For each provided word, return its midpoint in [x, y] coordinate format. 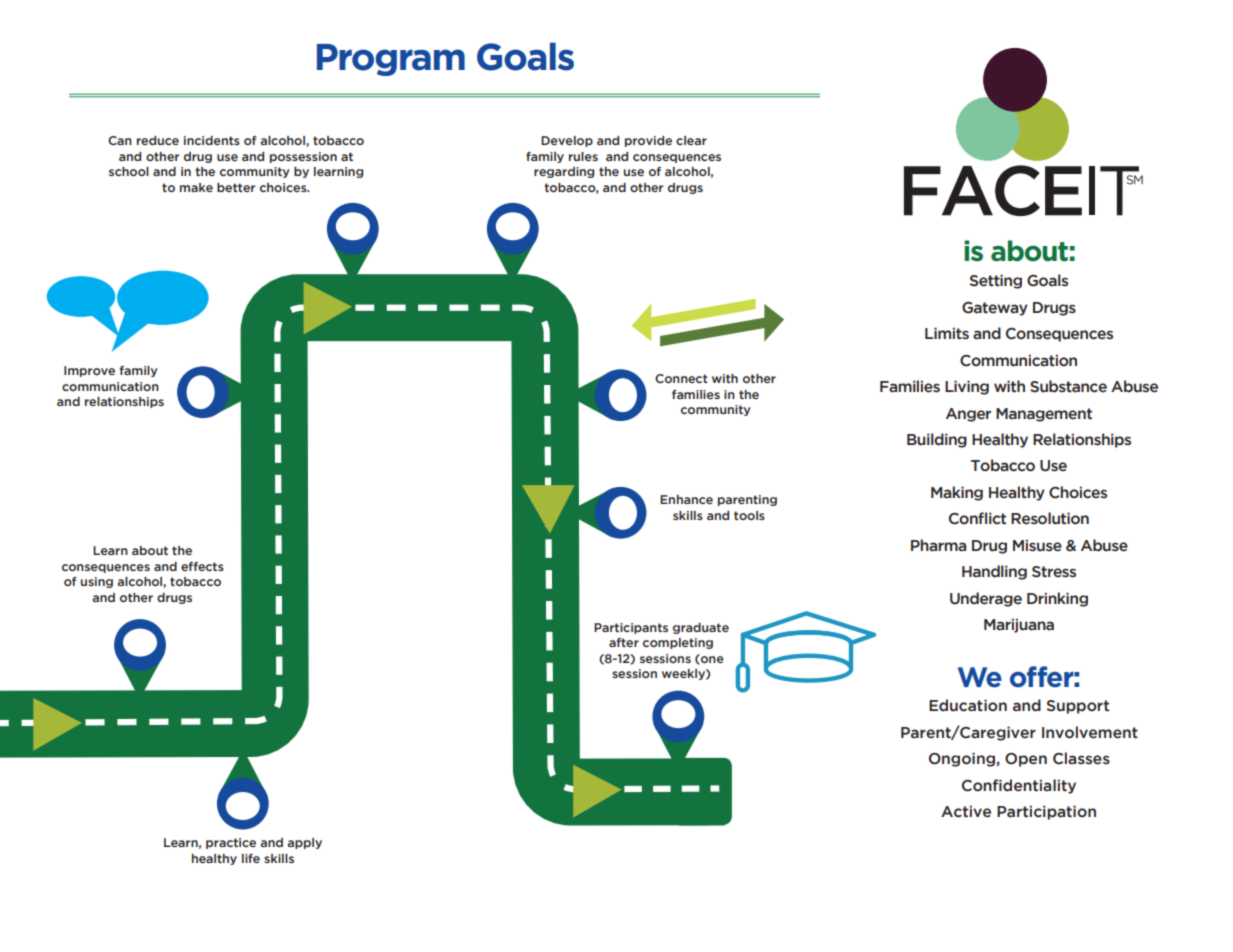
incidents [212, 140]
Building [937, 440]
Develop [567, 141]
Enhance [686, 499]
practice [231, 843]
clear [691, 140]
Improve [89, 371]
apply [304, 843]
